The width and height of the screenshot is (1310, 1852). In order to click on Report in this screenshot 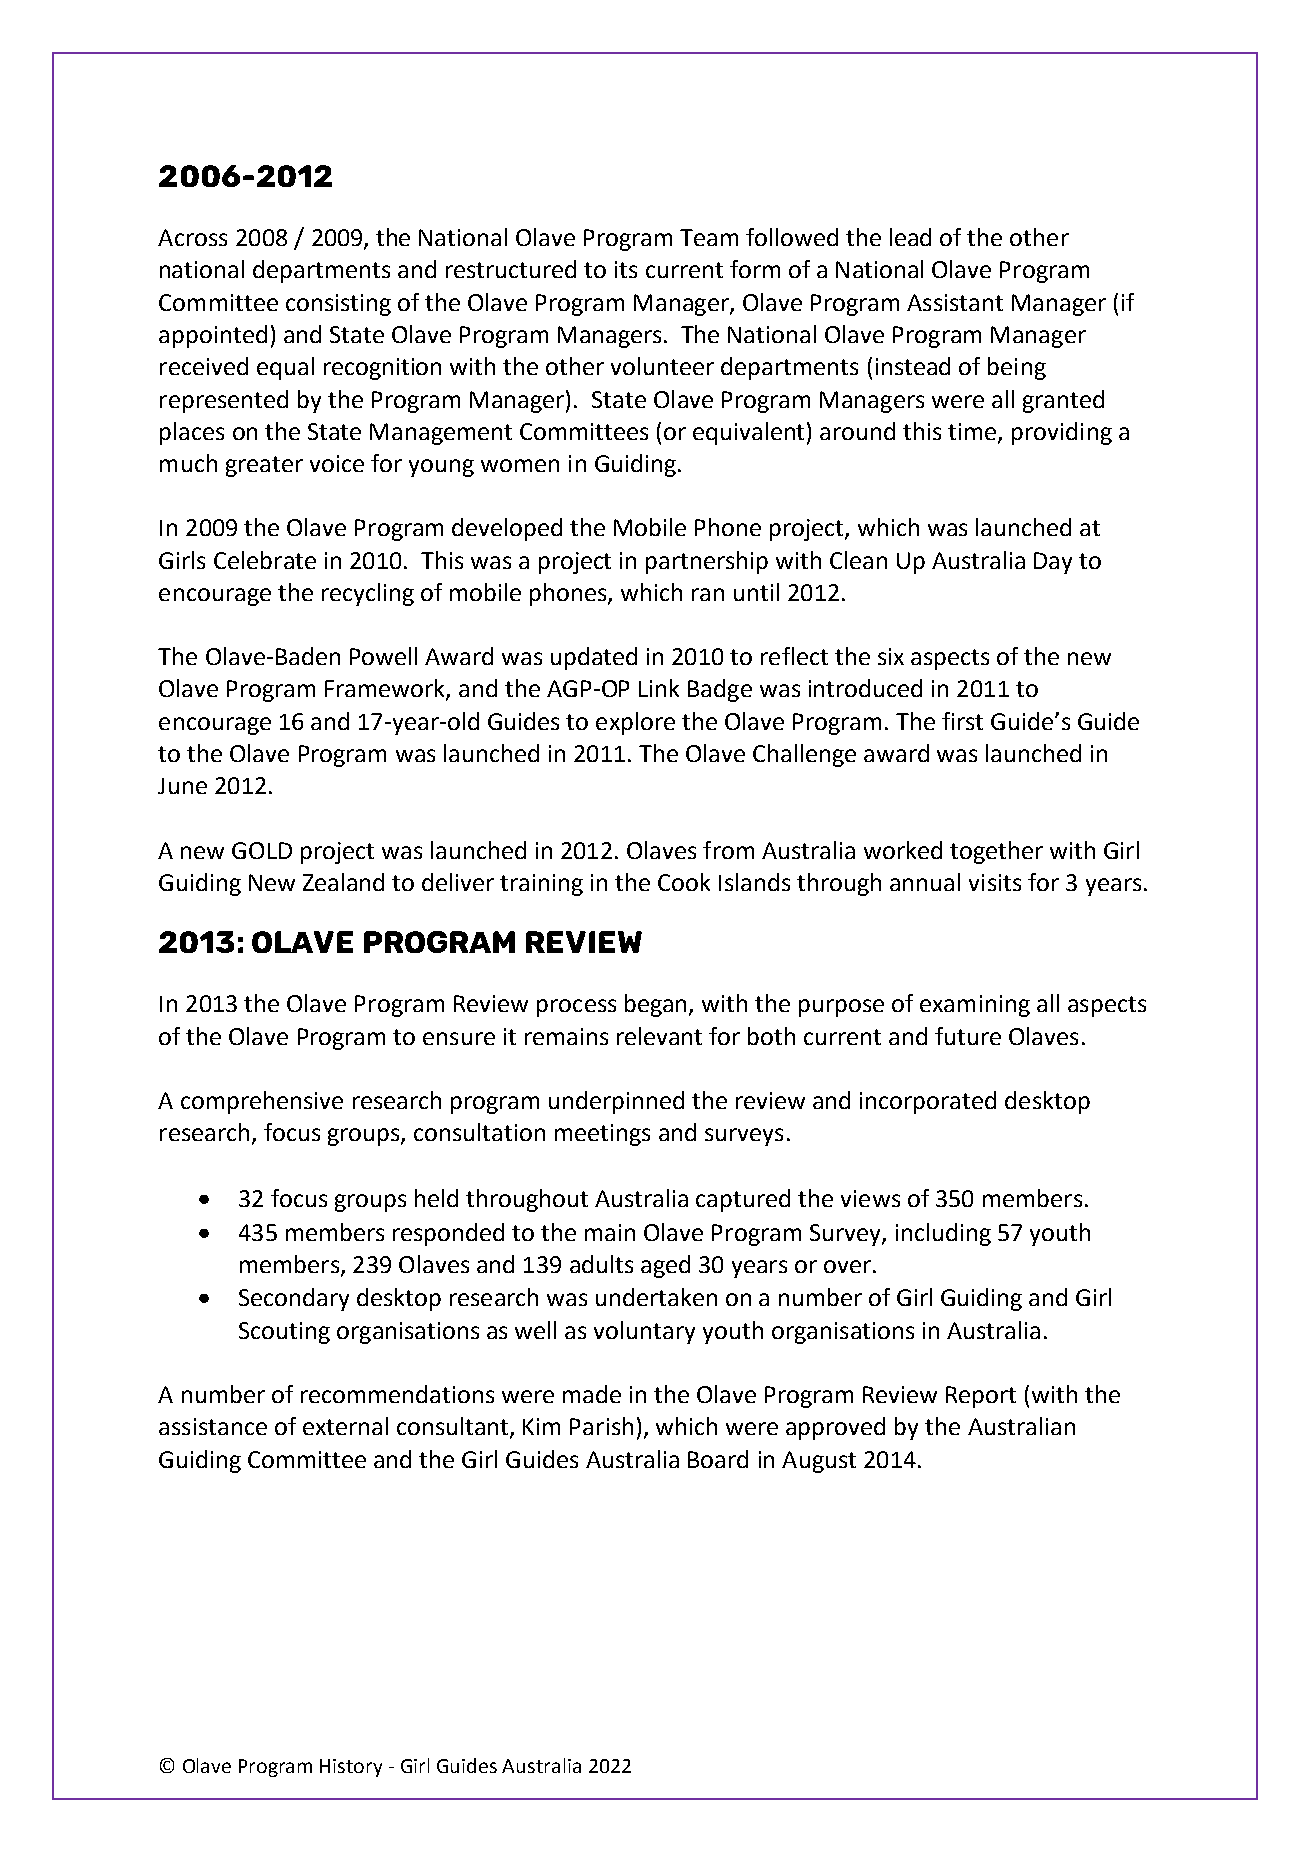, I will do `click(981, 1397)`.
